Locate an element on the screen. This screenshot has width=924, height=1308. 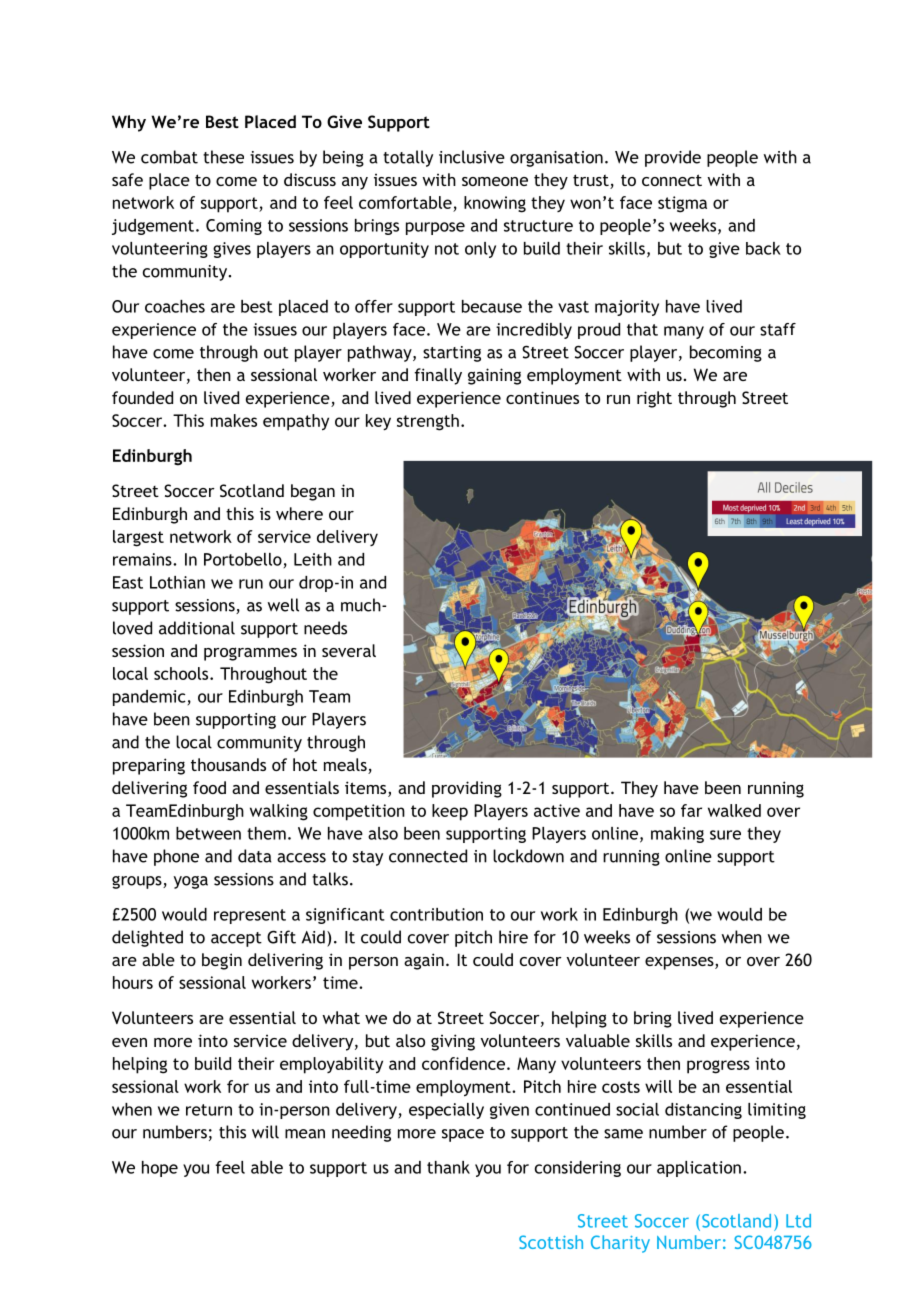
these is located at coordinates (223, 157).
